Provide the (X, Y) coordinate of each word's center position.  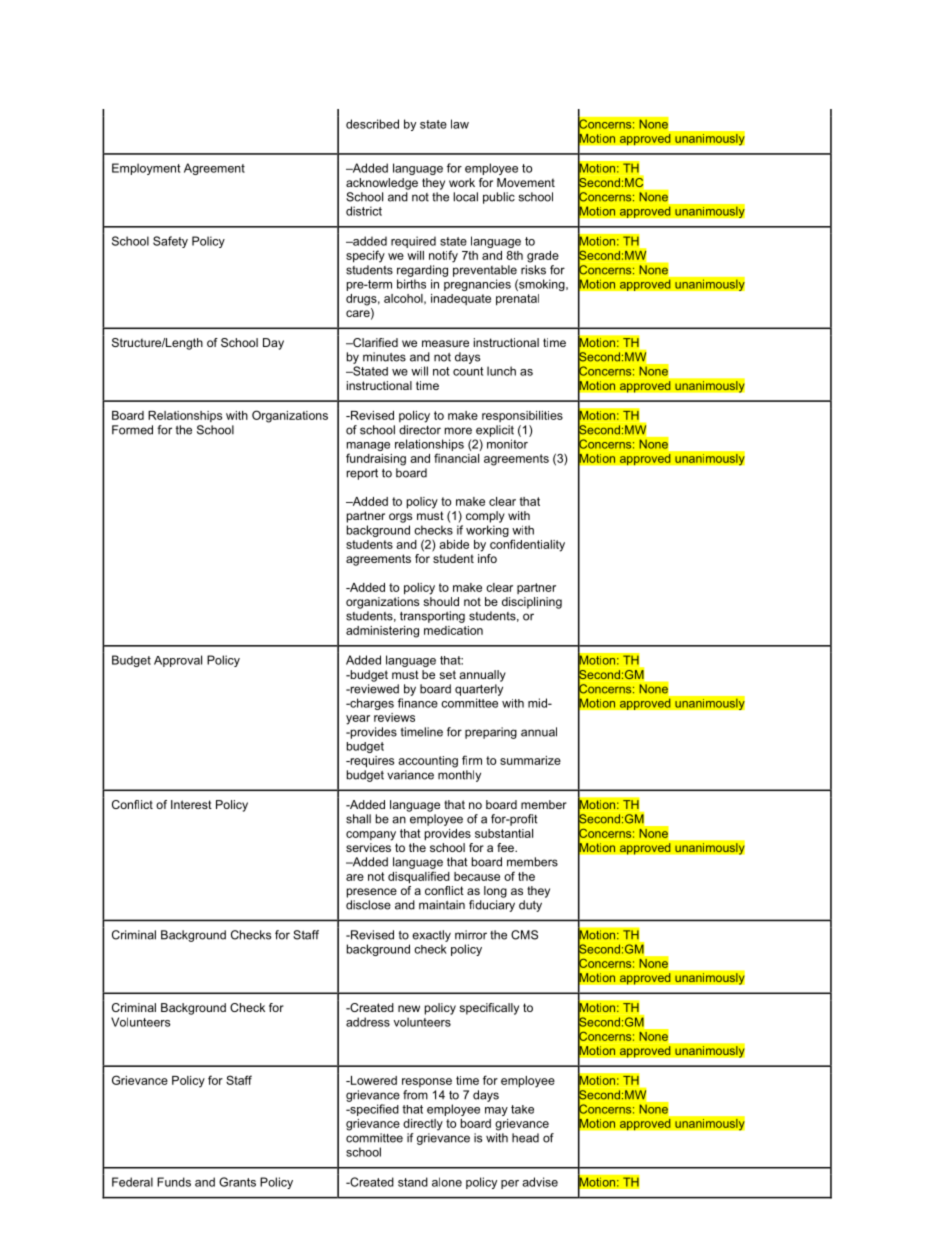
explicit (495, 431)
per (510, 1184)
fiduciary (492, 906)
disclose (368, 905)
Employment (146, 169)
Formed (132, 430)
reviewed (373, 689)
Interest (191, 804)
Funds (174, 1182)
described (372, 124)
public (499, 198)
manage (368, 448)
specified (373, 1110)
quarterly (479, 690)
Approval (178, 661)
